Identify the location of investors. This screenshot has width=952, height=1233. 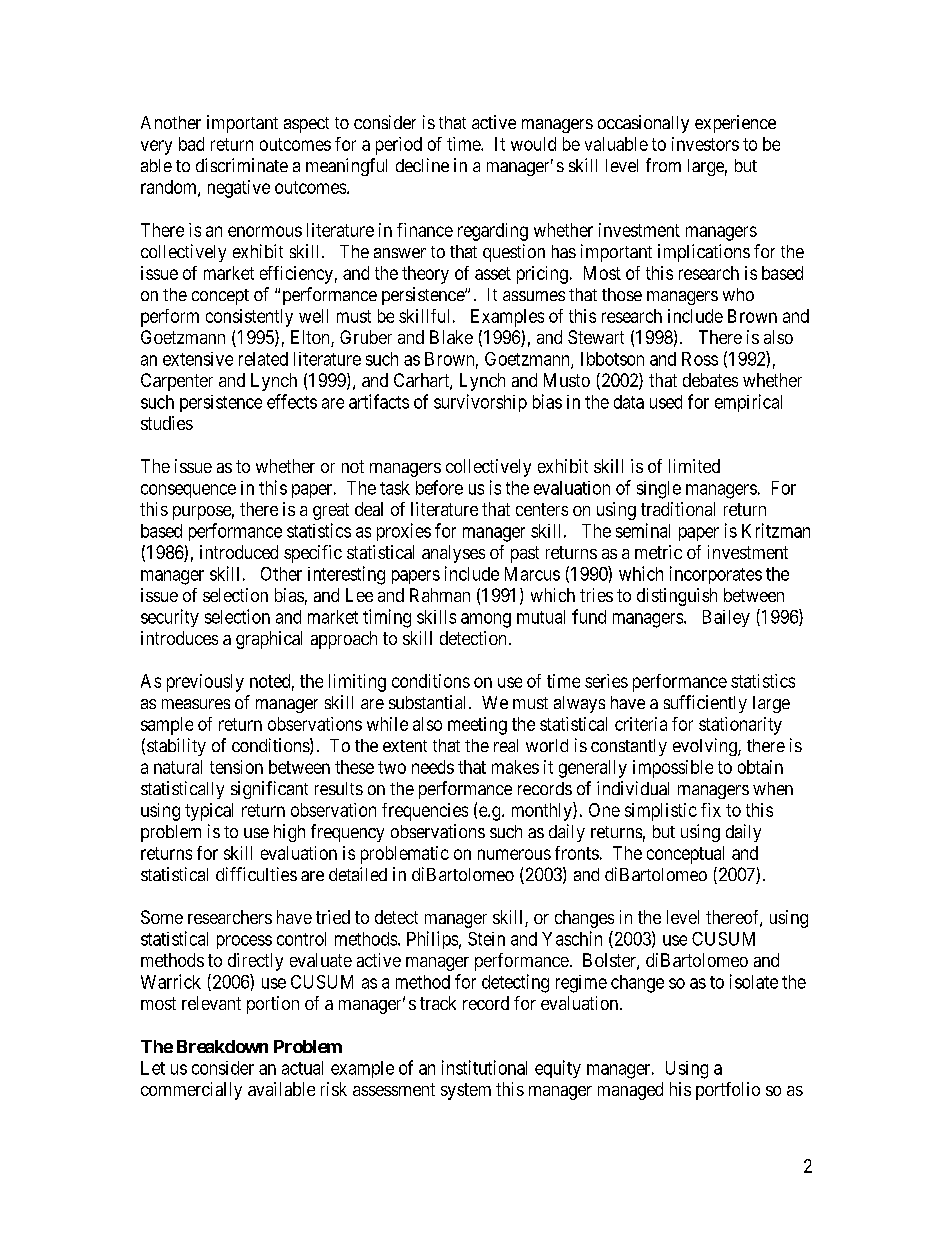
(705, 144).
